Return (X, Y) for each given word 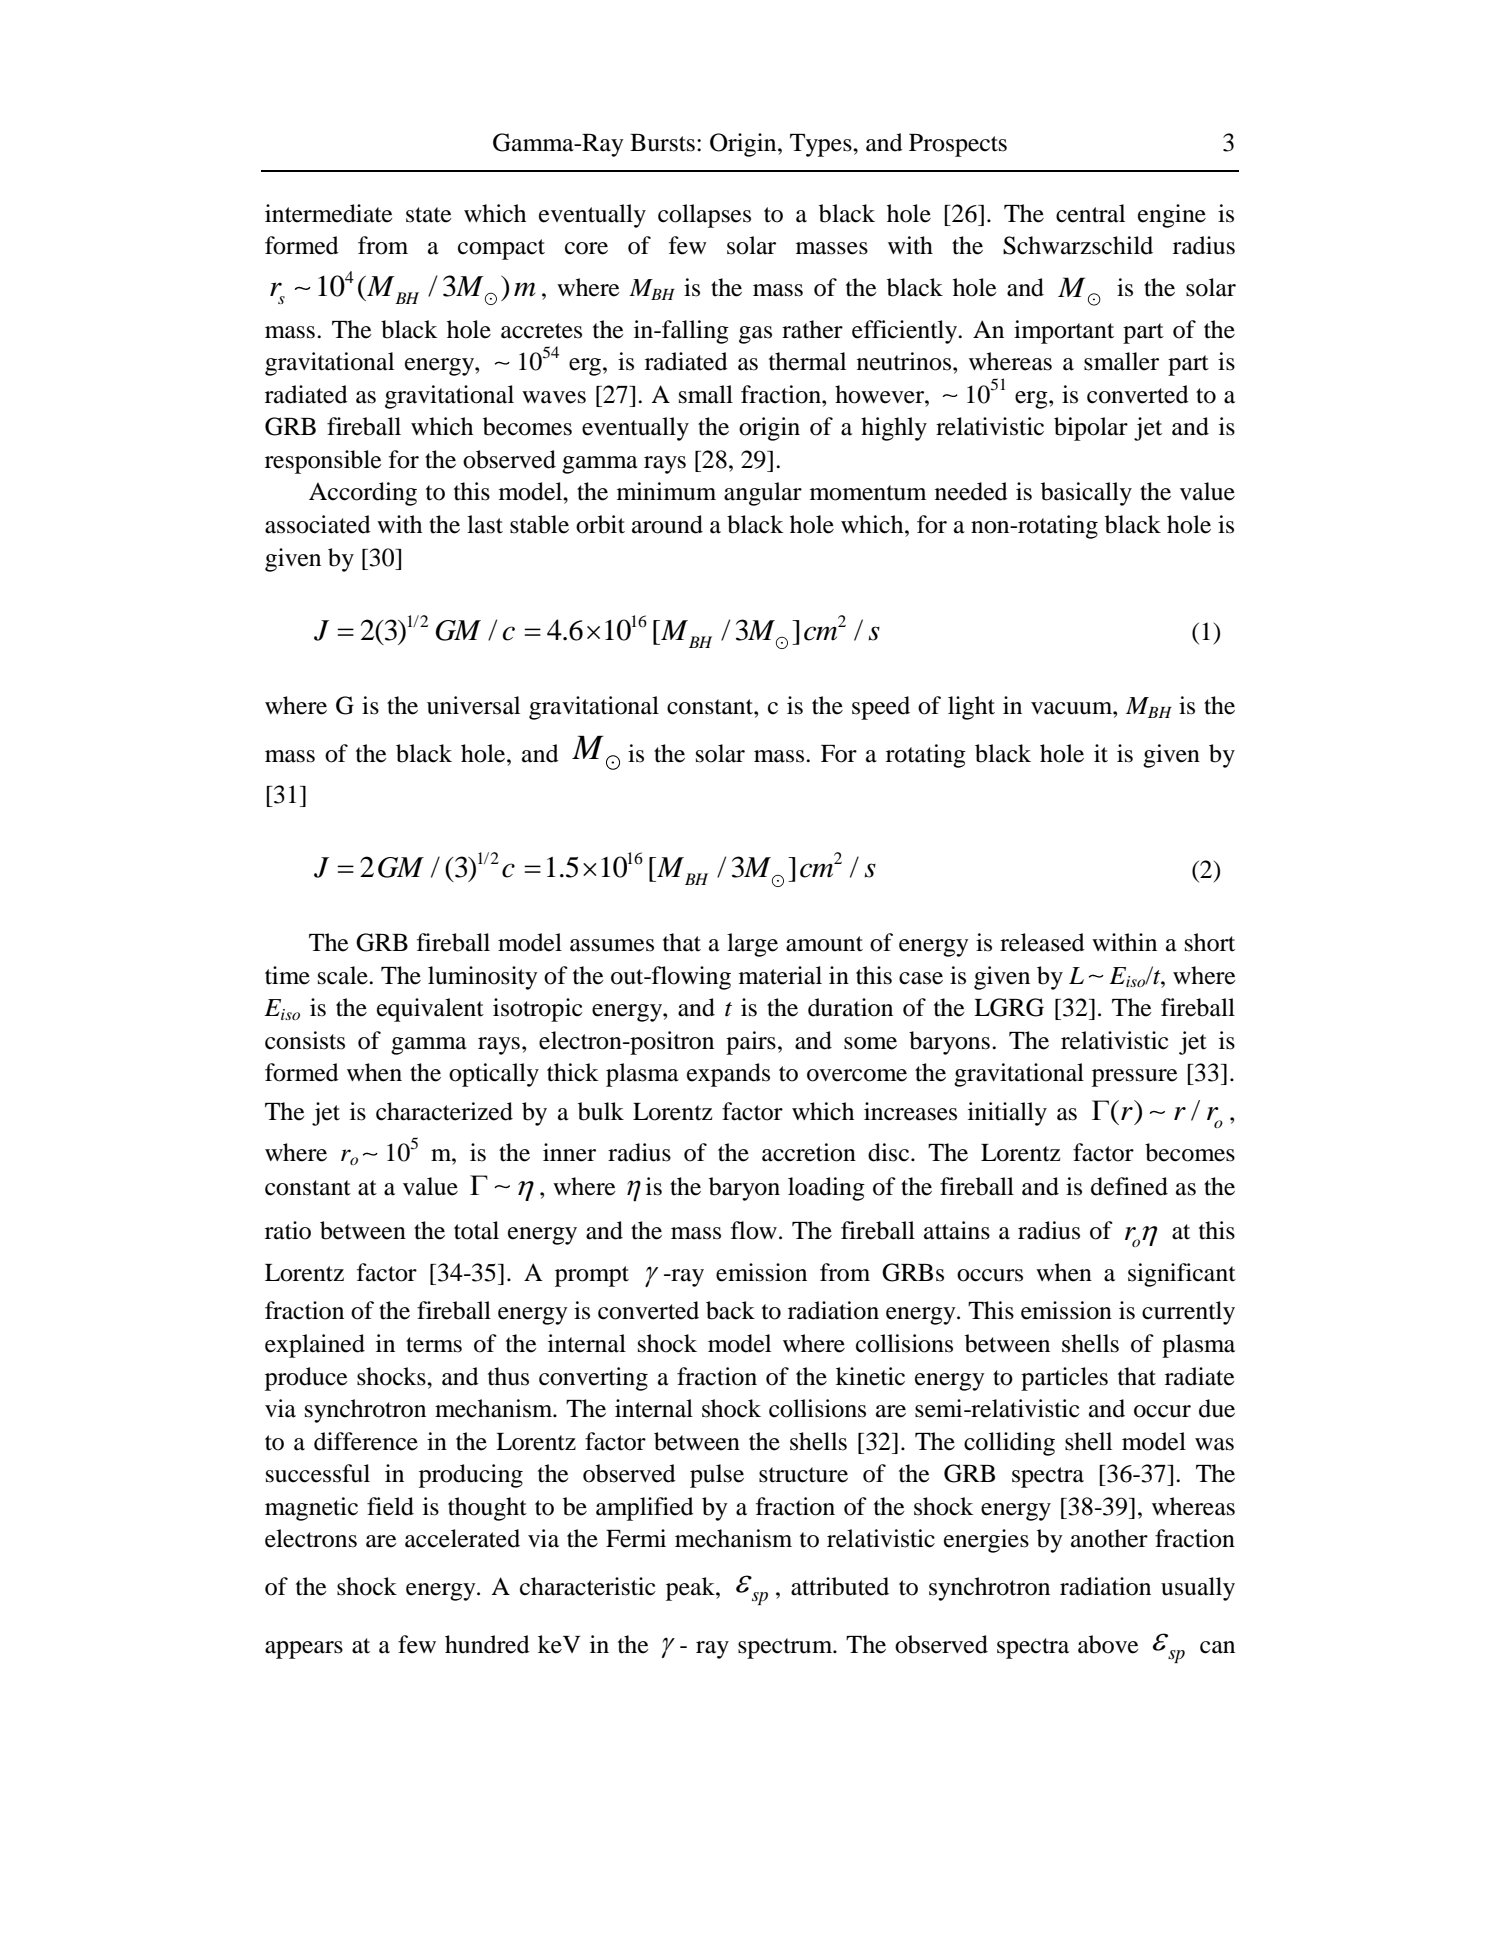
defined (1129, 1186)
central (1090, 213)
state (429, 215)
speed (881, 708)
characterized (444, 1111)
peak (691, 1589)
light (971, 708)
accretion (809, 1152)
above (1108, 1644)
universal (473, 705)
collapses (704, 216)
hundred (487, 1644)
